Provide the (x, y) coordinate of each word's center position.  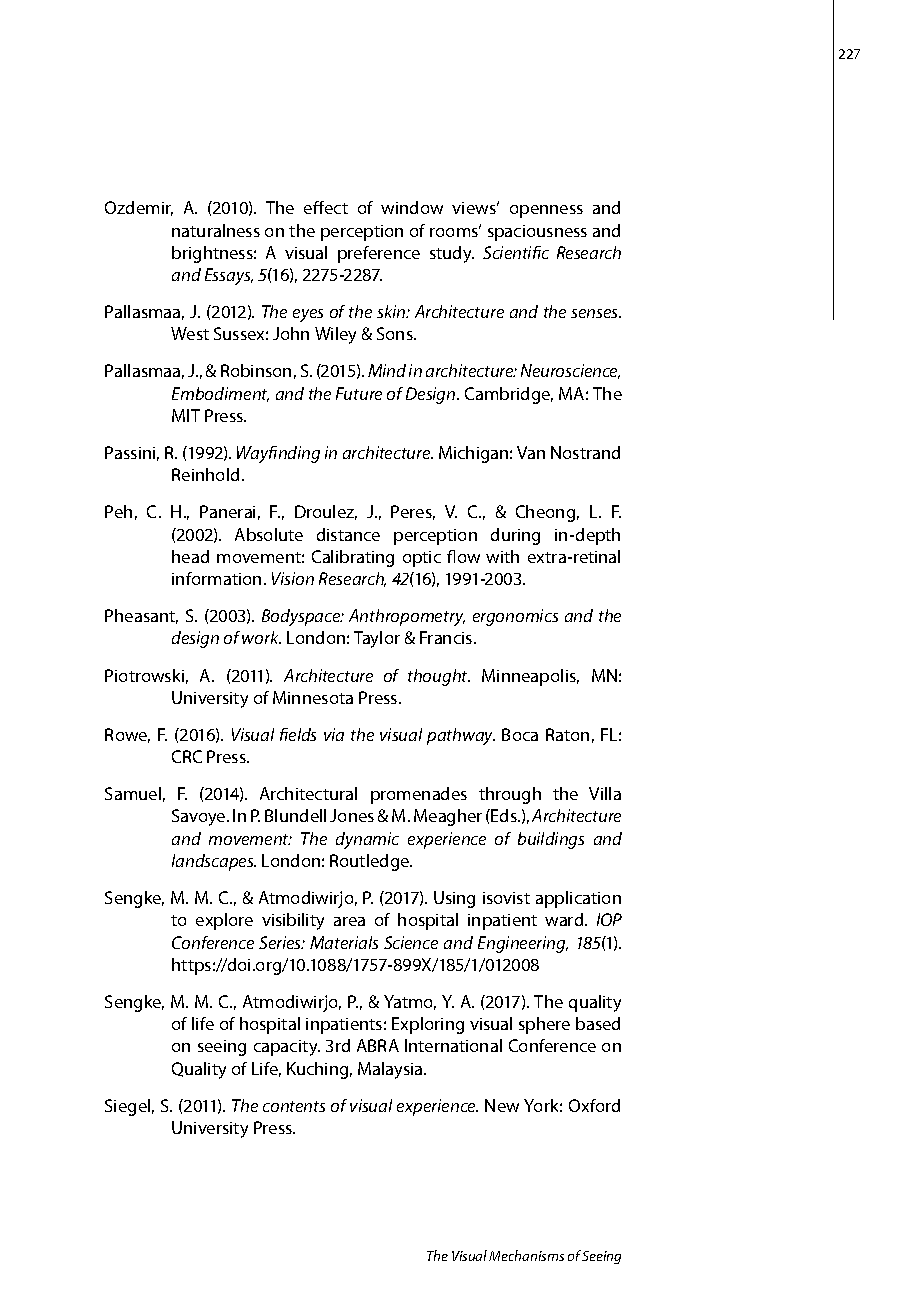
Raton (567, 734)
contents (294, 1106)
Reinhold (205, 474)
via (334, 734)
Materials (344, 942)
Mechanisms (526, 1255)
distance (348, 534)
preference (379, 254)
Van (531, 452)
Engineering (523, 944)
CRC (187, 756)
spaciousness (537, 233)
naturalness (216, 230)
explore (224, 921)
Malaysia (391, 1070)
